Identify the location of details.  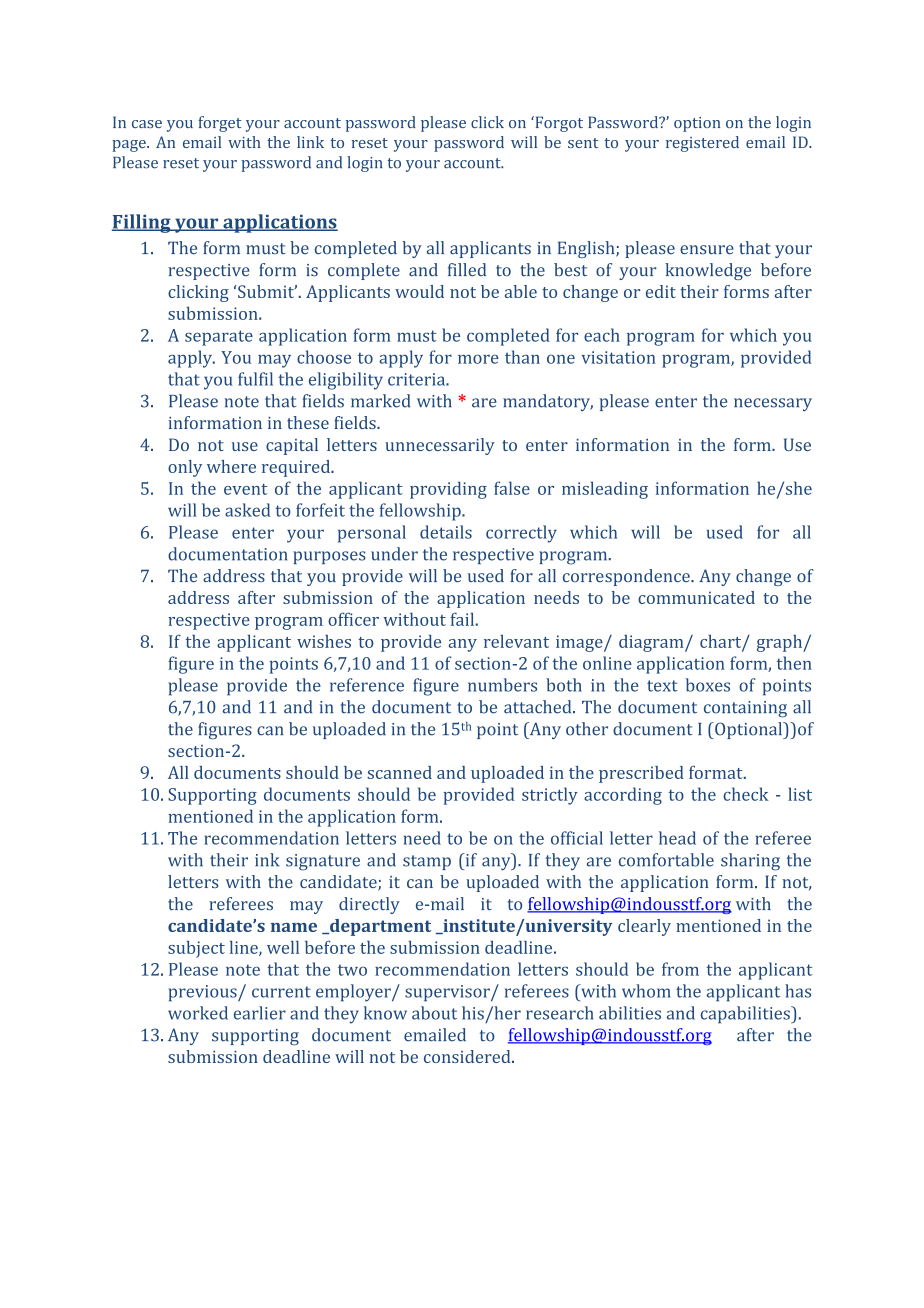
(446, 532).
